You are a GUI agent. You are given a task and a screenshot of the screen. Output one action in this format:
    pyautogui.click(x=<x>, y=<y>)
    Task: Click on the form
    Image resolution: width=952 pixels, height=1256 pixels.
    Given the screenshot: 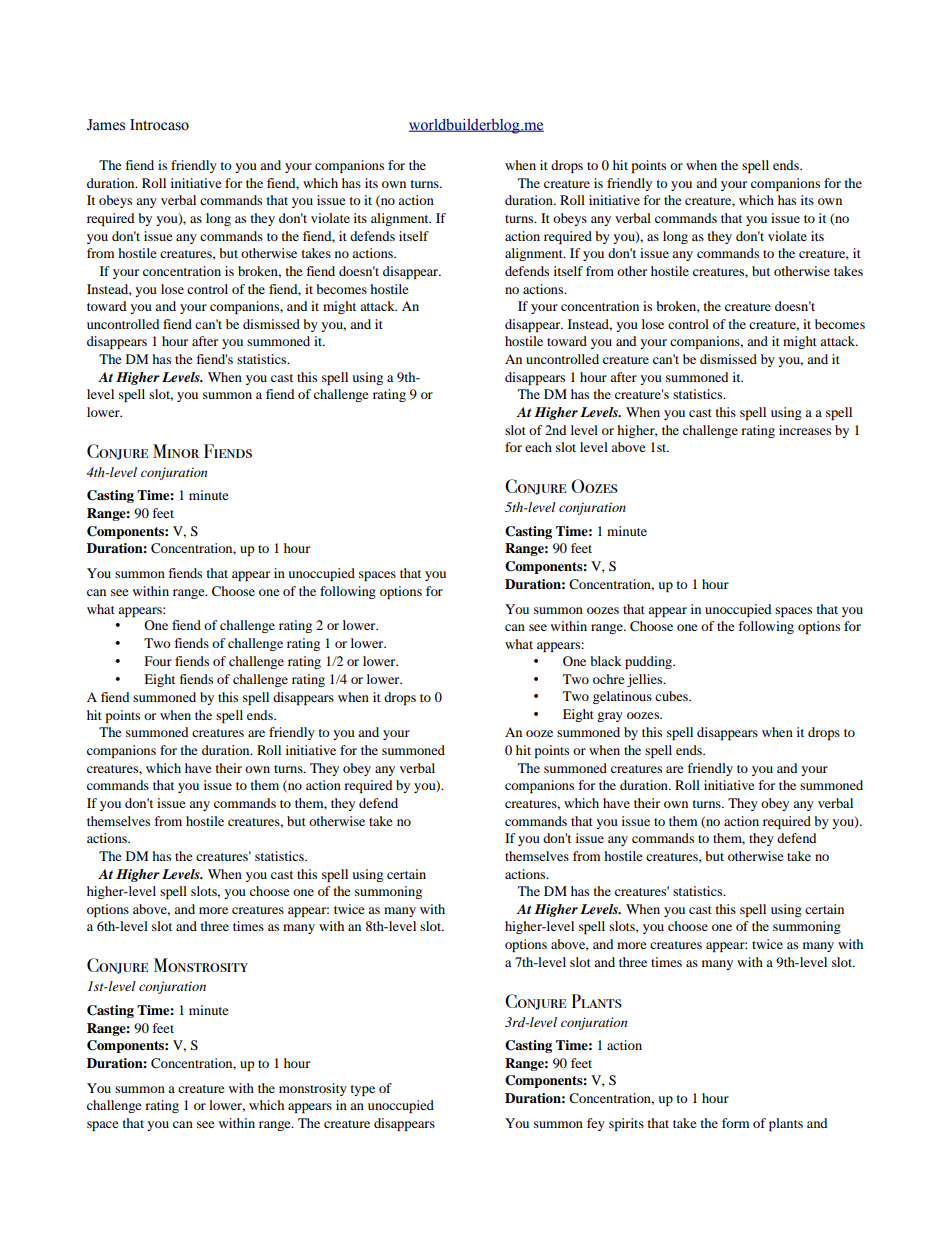 What is the action you would take?
    pyautogui.click(x=735, y=1123)
